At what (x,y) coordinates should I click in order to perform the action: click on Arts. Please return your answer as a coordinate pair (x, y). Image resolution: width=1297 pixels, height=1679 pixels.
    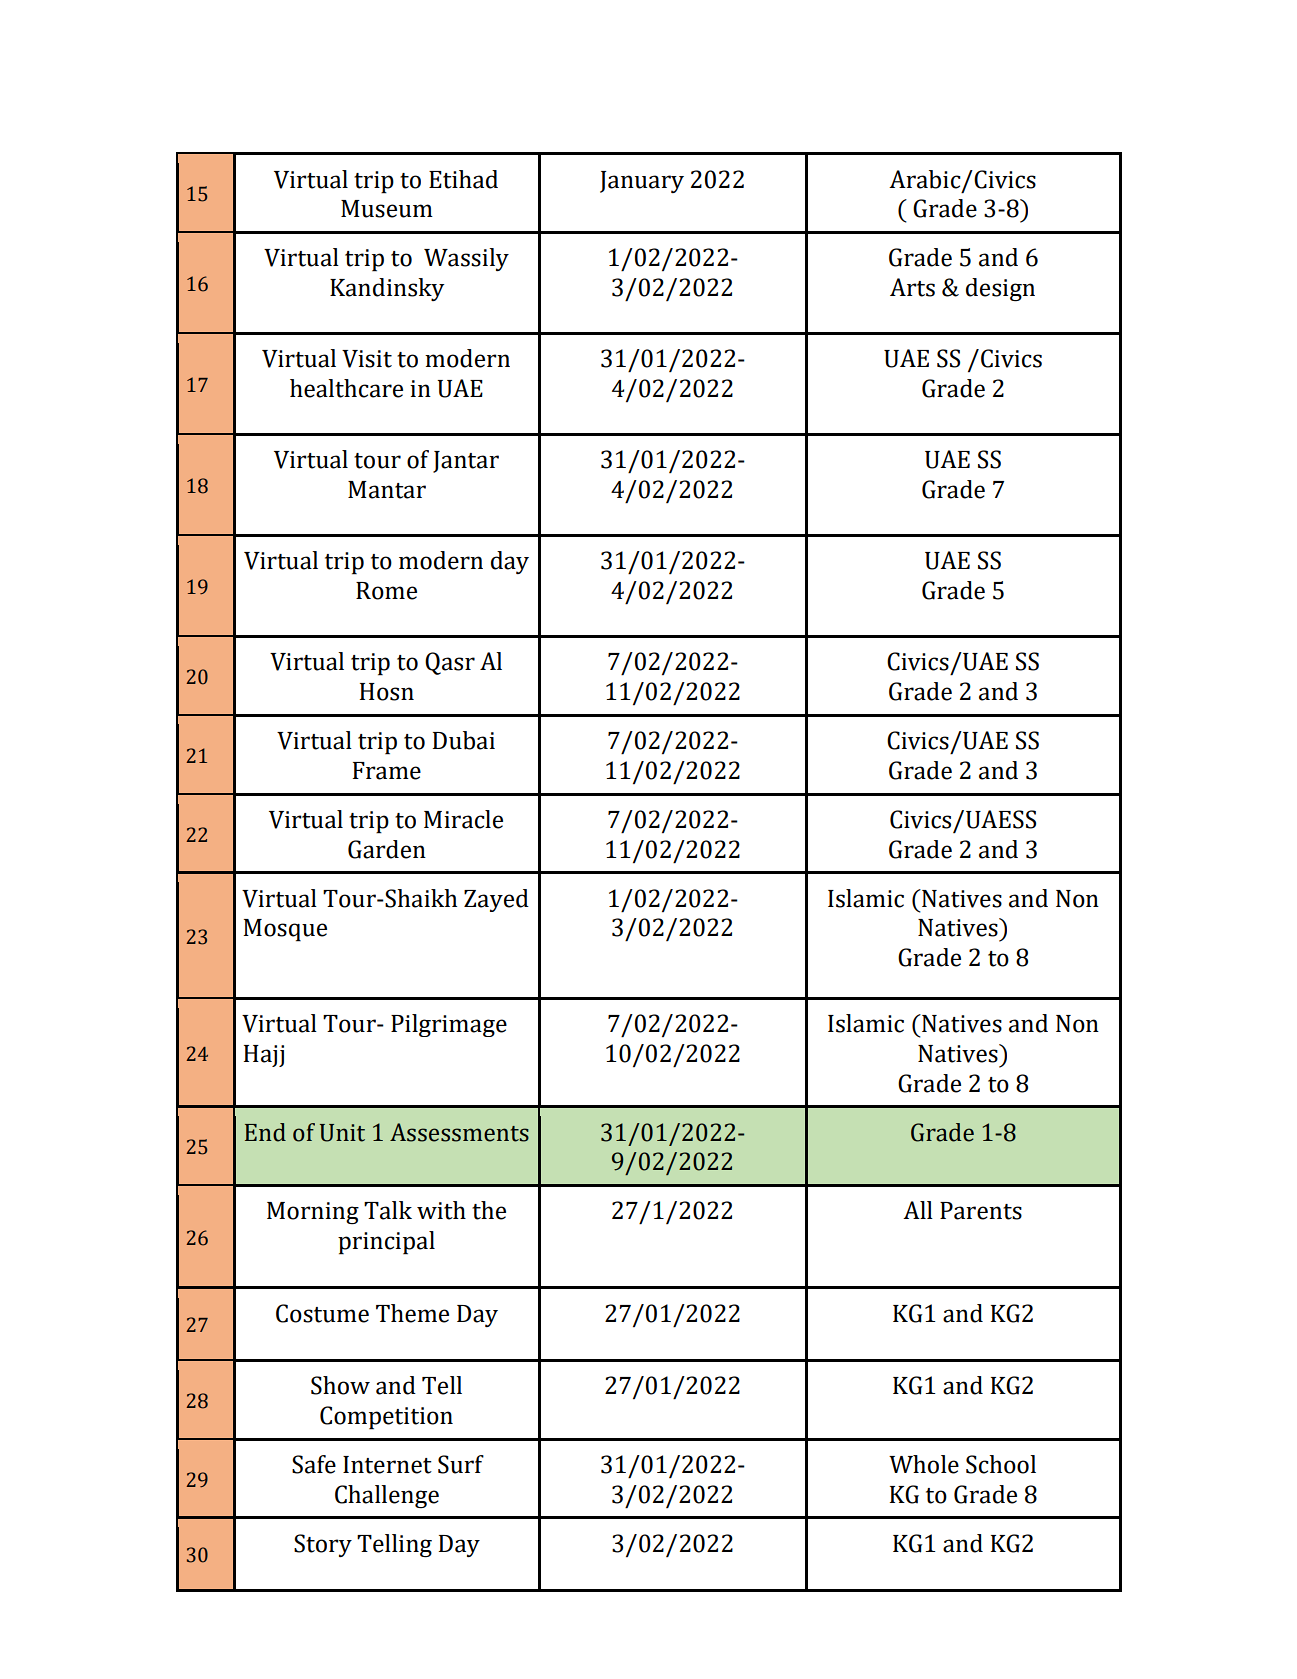
    Looking at the image, I should click on (912, 287).
